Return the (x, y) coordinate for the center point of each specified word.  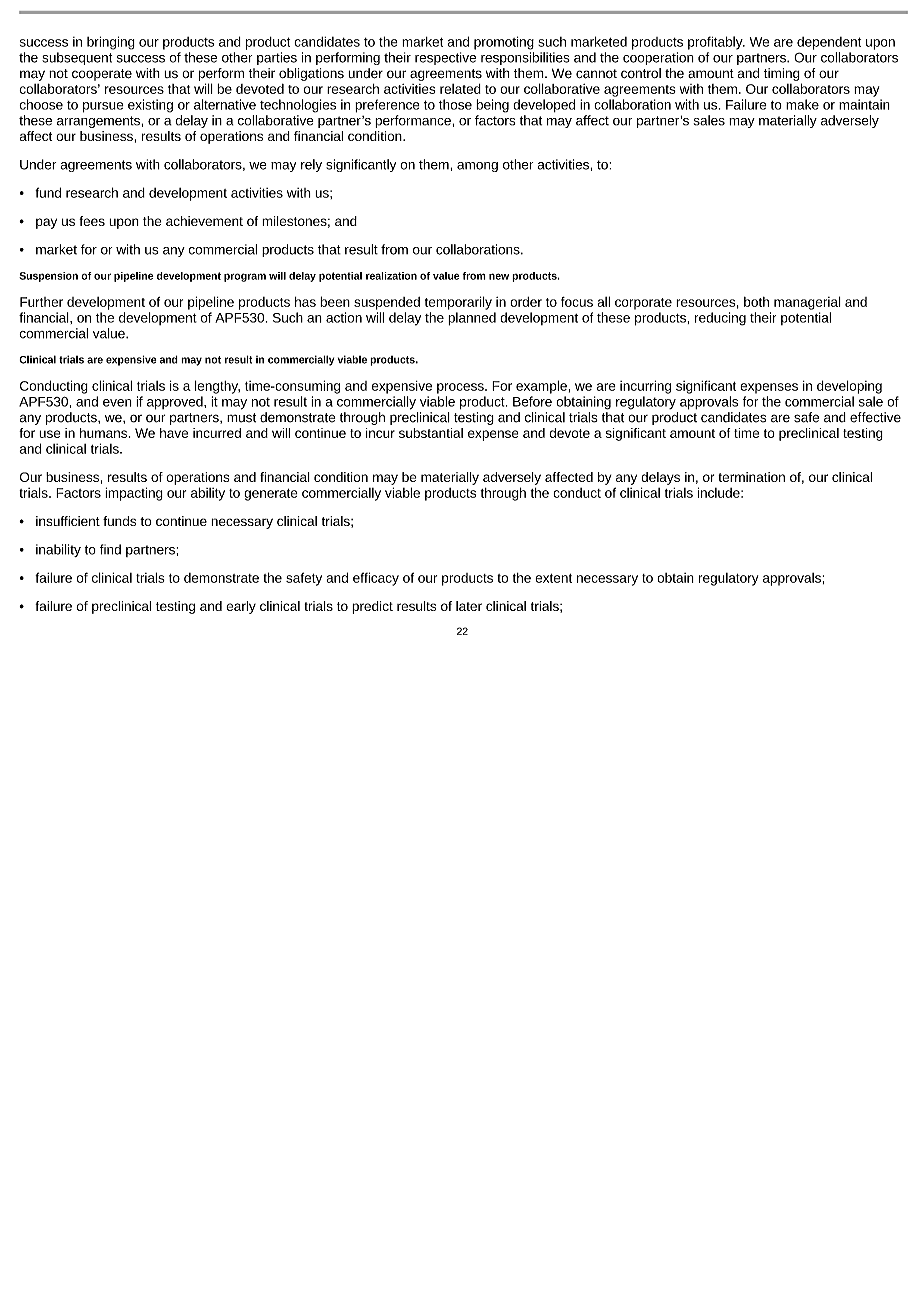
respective (445, 58)
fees (92, 221)
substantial (431, 433)
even (117, 403)
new (499, 276)
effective (875, 417)
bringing (111, 43)
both (756, 302)
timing (782, 74)
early (241, 607)
